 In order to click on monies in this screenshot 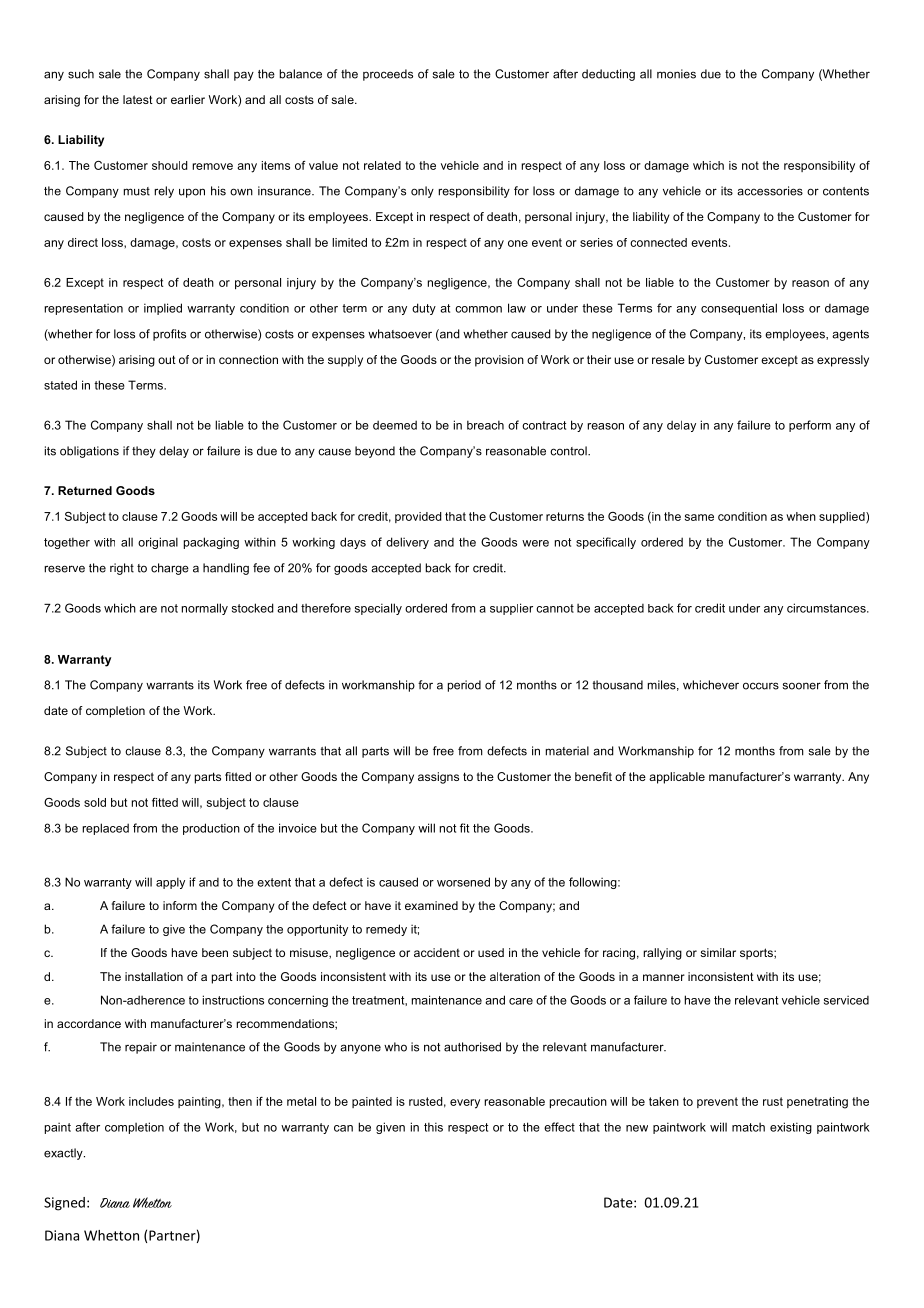, I will do `click(676, 74)`.
